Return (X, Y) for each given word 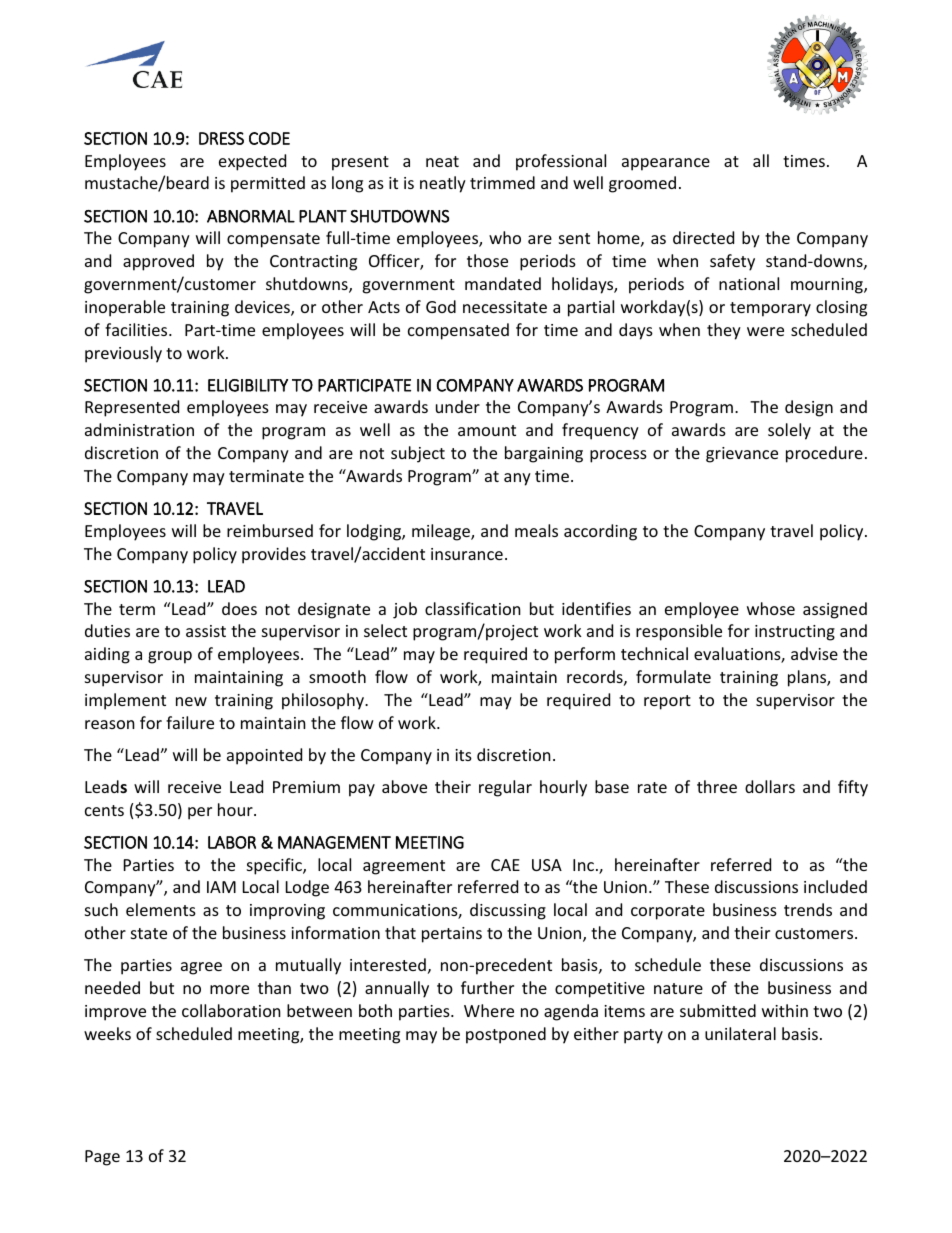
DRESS (221, 138)
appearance (666, 164)
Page (102, 1158)
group (170, 657)
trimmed (502, 182)
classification (473, 608)
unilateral (740, 1033)
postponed (506, 1035)
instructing (795, 633)
